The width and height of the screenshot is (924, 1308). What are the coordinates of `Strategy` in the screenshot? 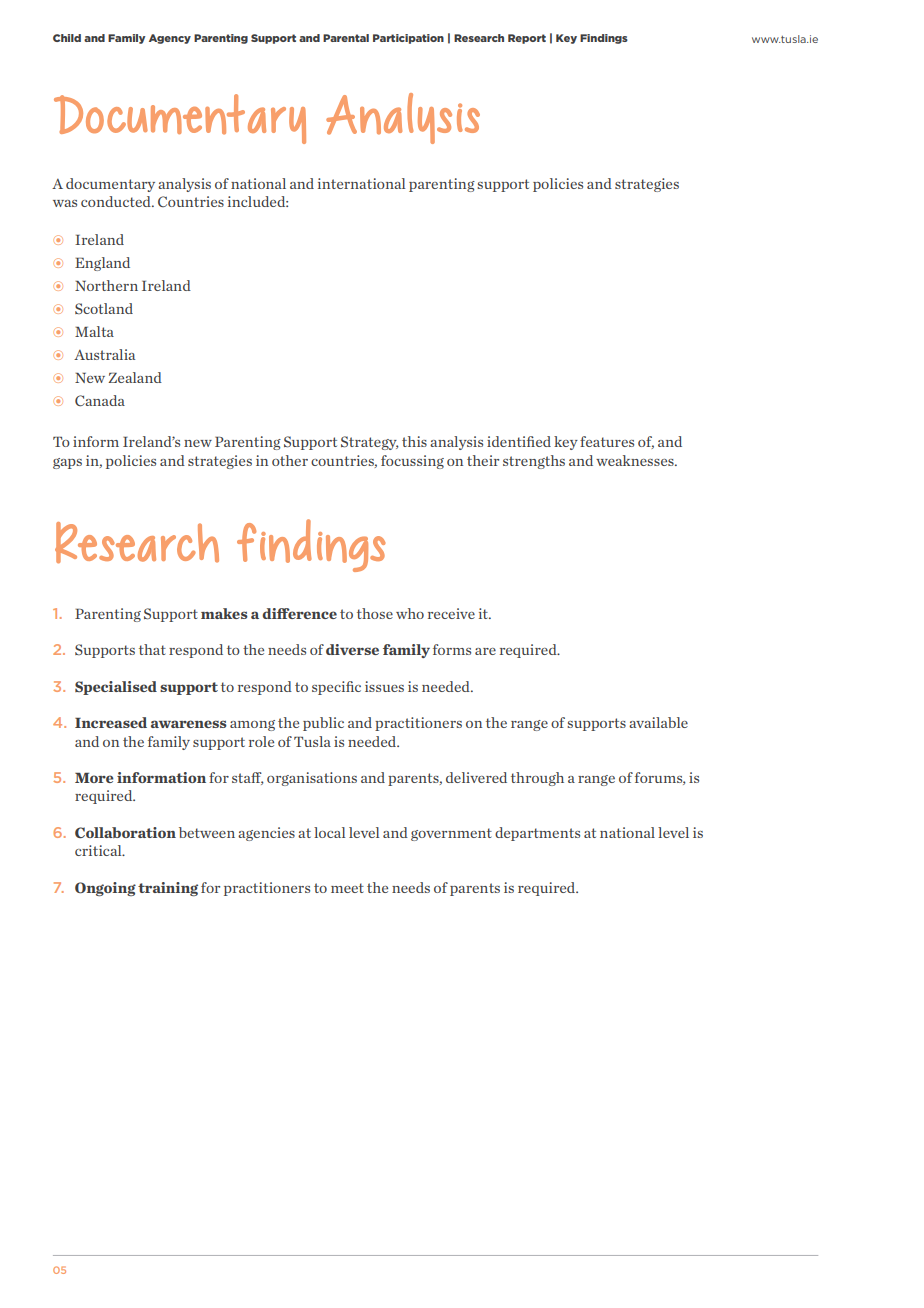 It's located at (370, 443).
